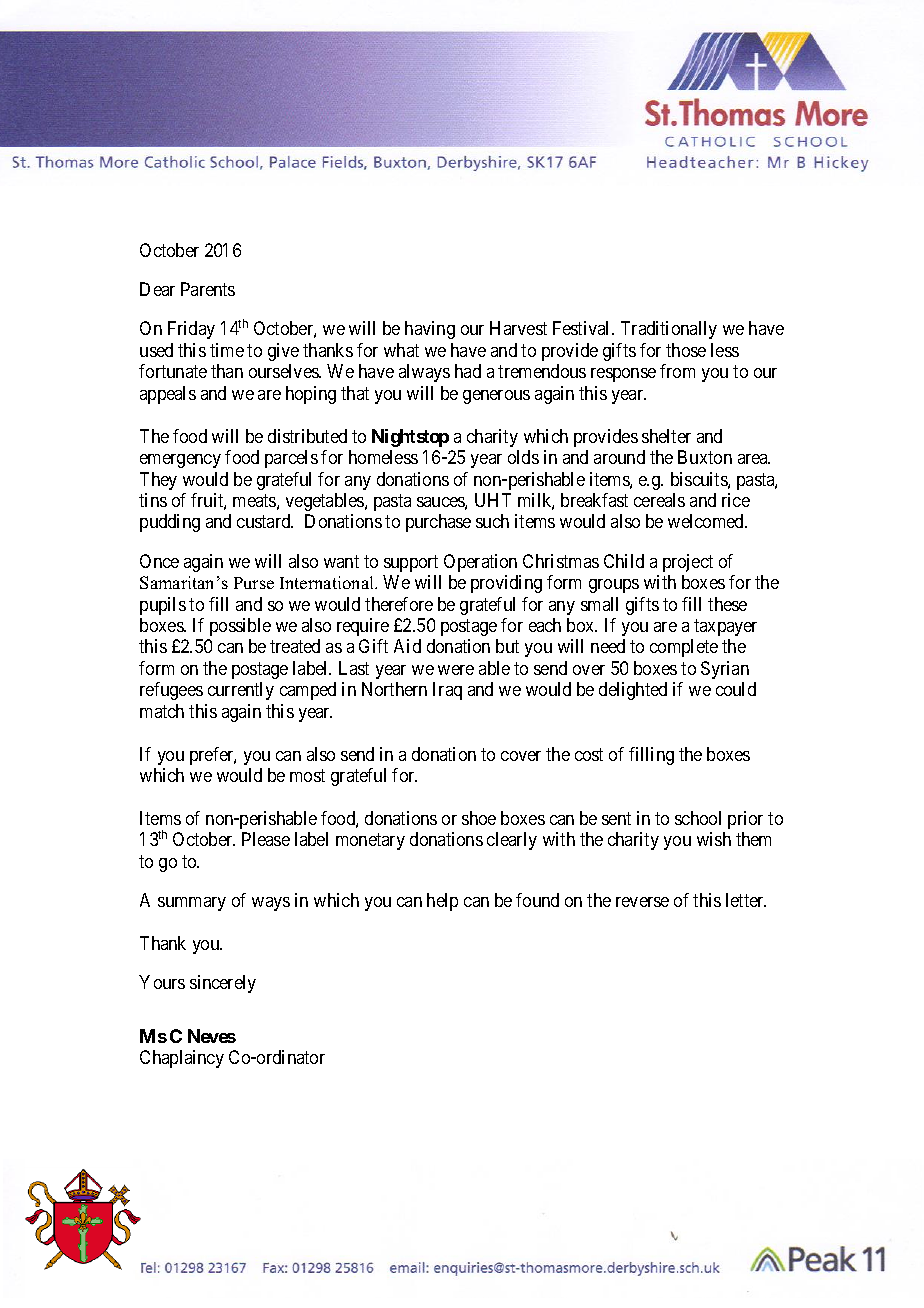  Describe the element at coordinates (669, 330) in the document. I see `Traditionally` at that location.
